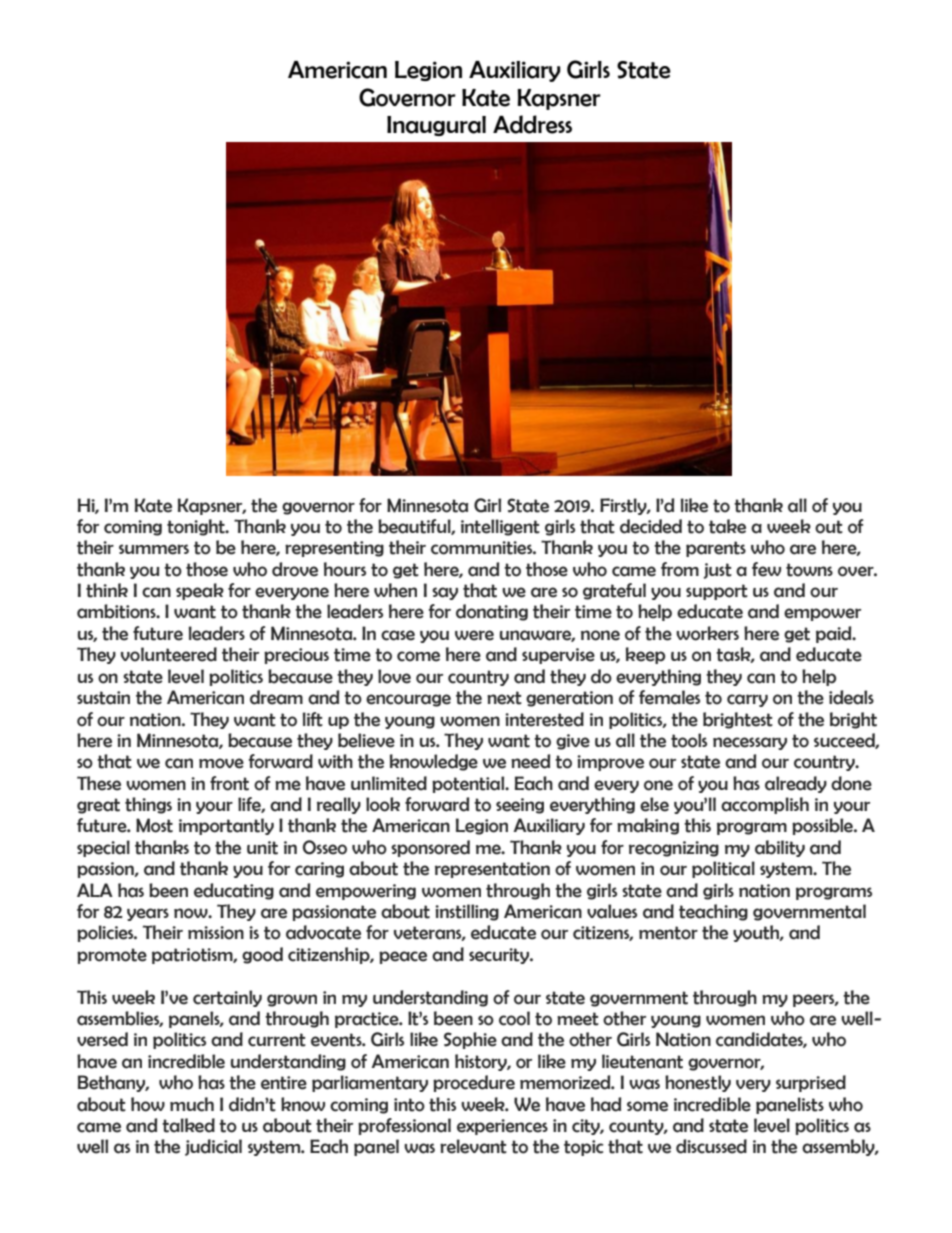 The image size is (952, 1233). What do you see at coordinates (765, 805) in the page?
I see `accomplish` at bounding box center [765, 805].
